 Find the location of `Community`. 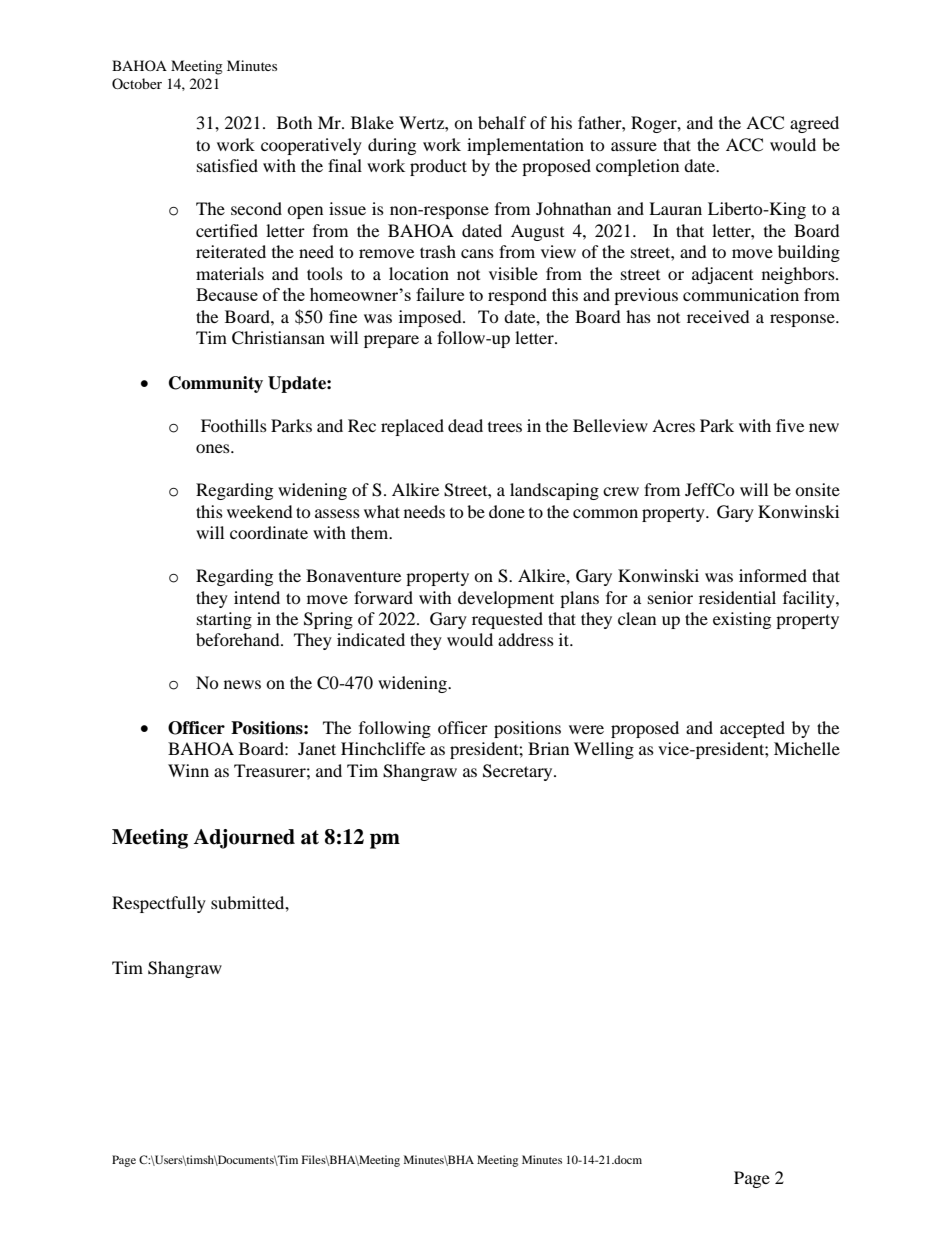

Community is located at coordinates (216, 384).
